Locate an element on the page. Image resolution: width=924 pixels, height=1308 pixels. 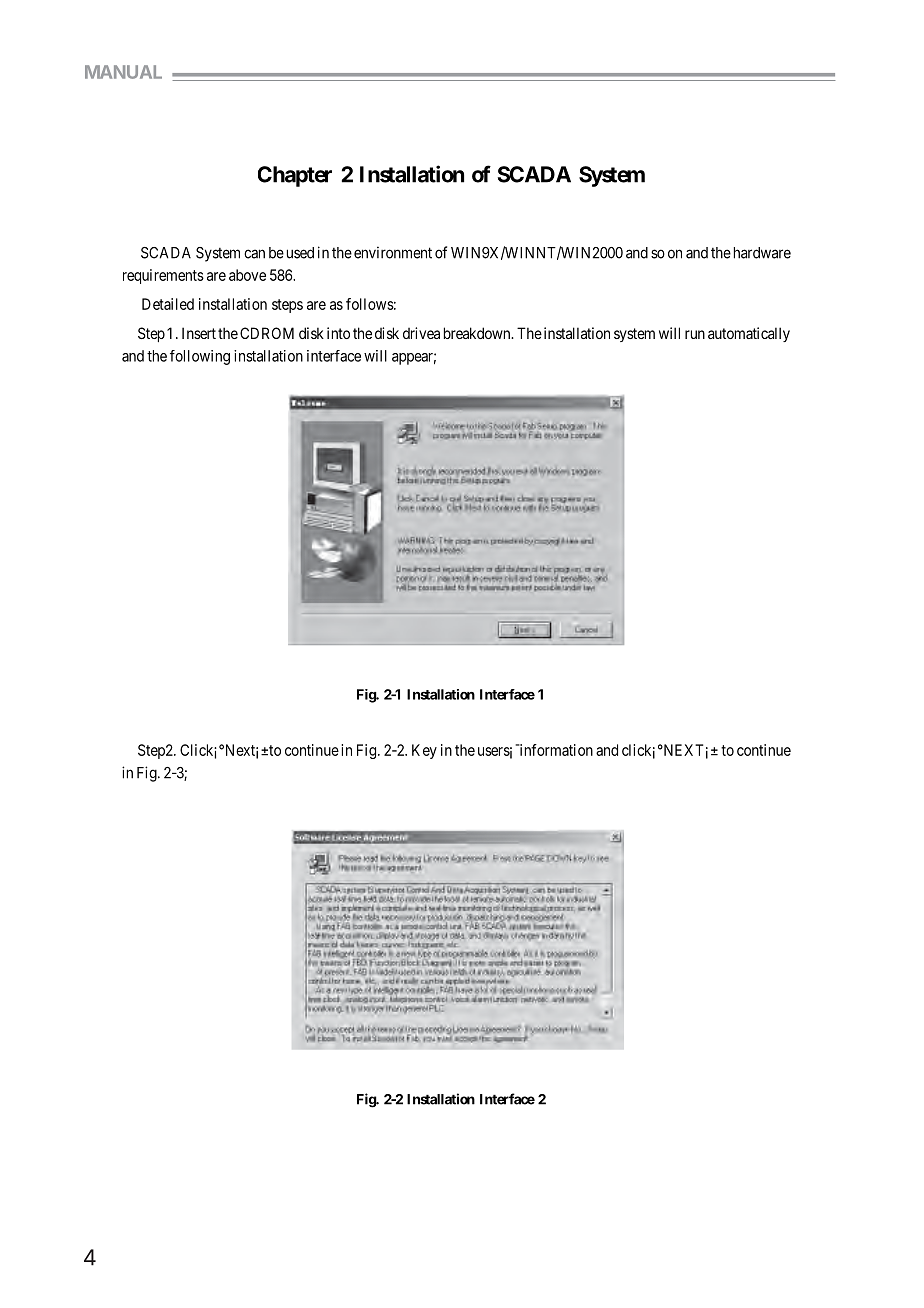
automatically is located at coordinates (749, 334).
